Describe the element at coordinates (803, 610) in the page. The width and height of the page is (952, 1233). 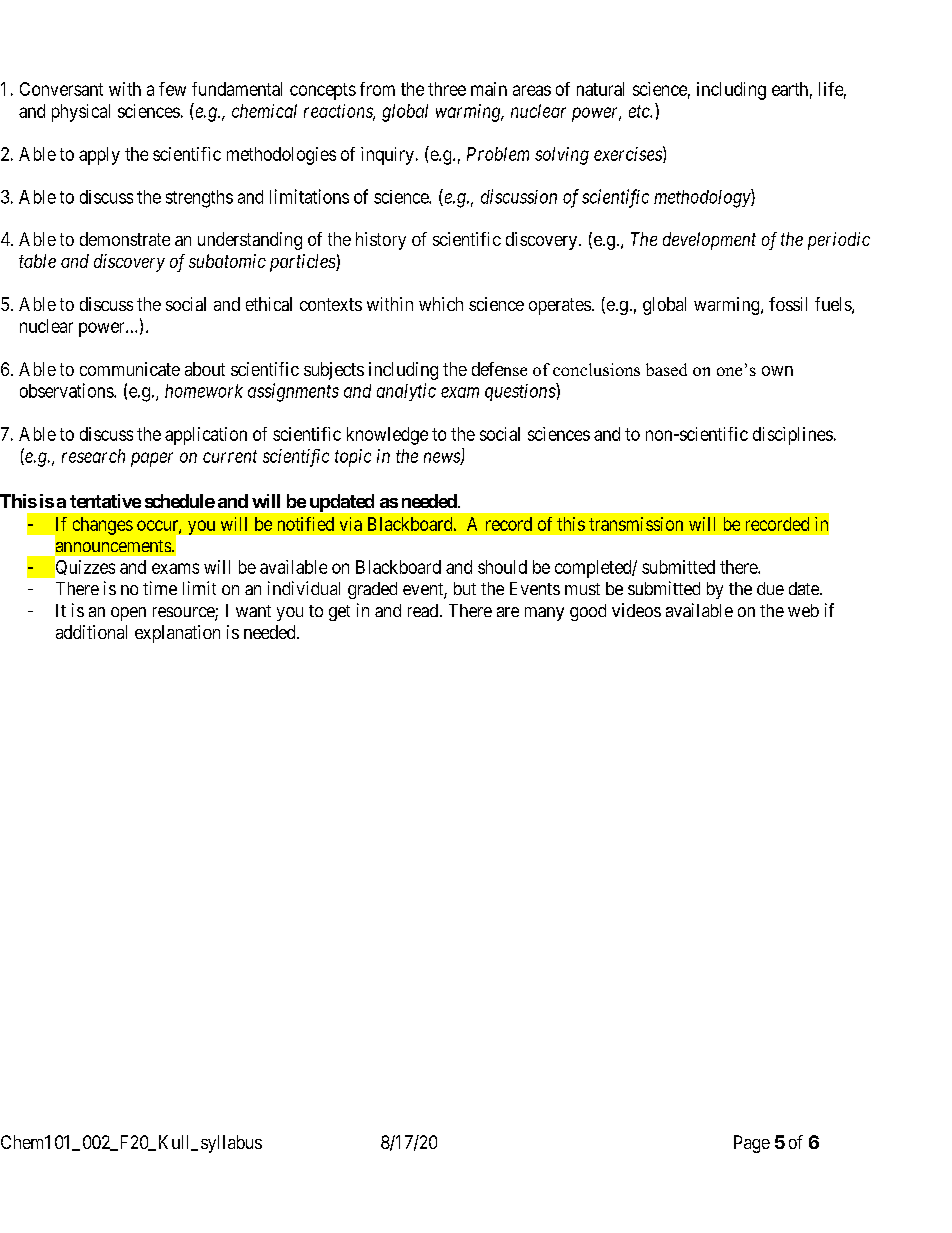
I see `web` at that location.
